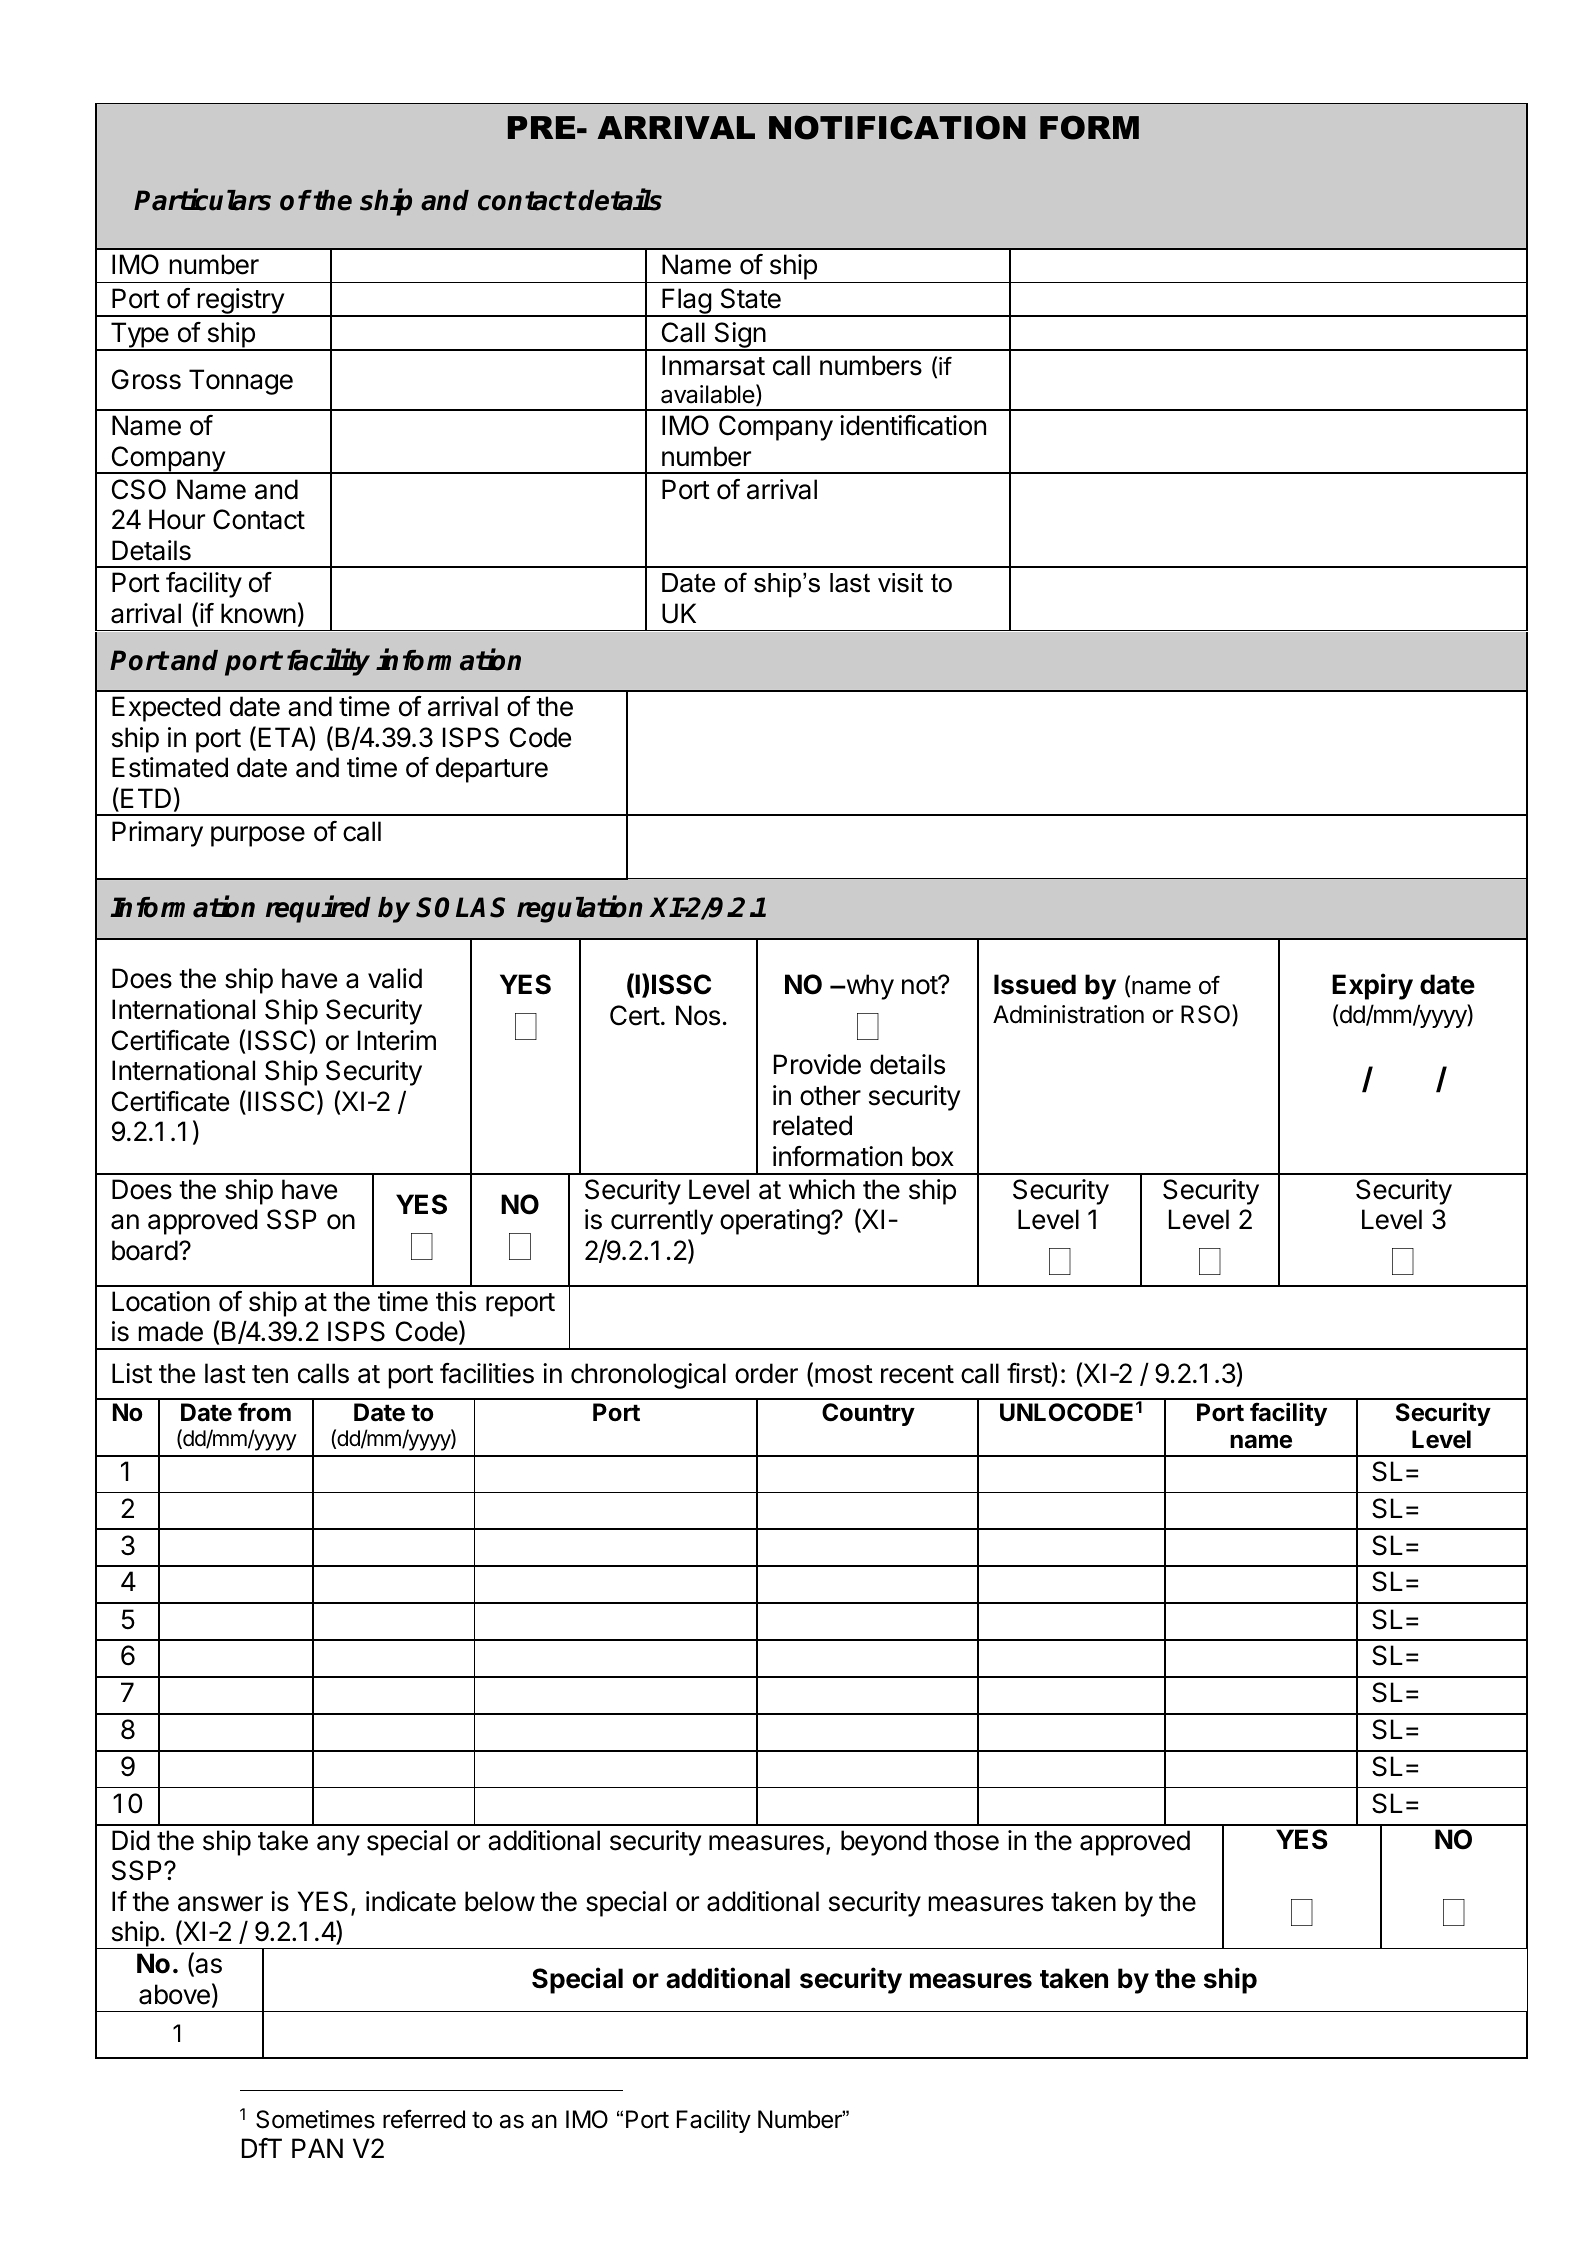 The width and height of the screenshot is (1586, 2242). Describe the element at coordinates (884, 1843) in the screenshot. I see `beyond` at that location.
